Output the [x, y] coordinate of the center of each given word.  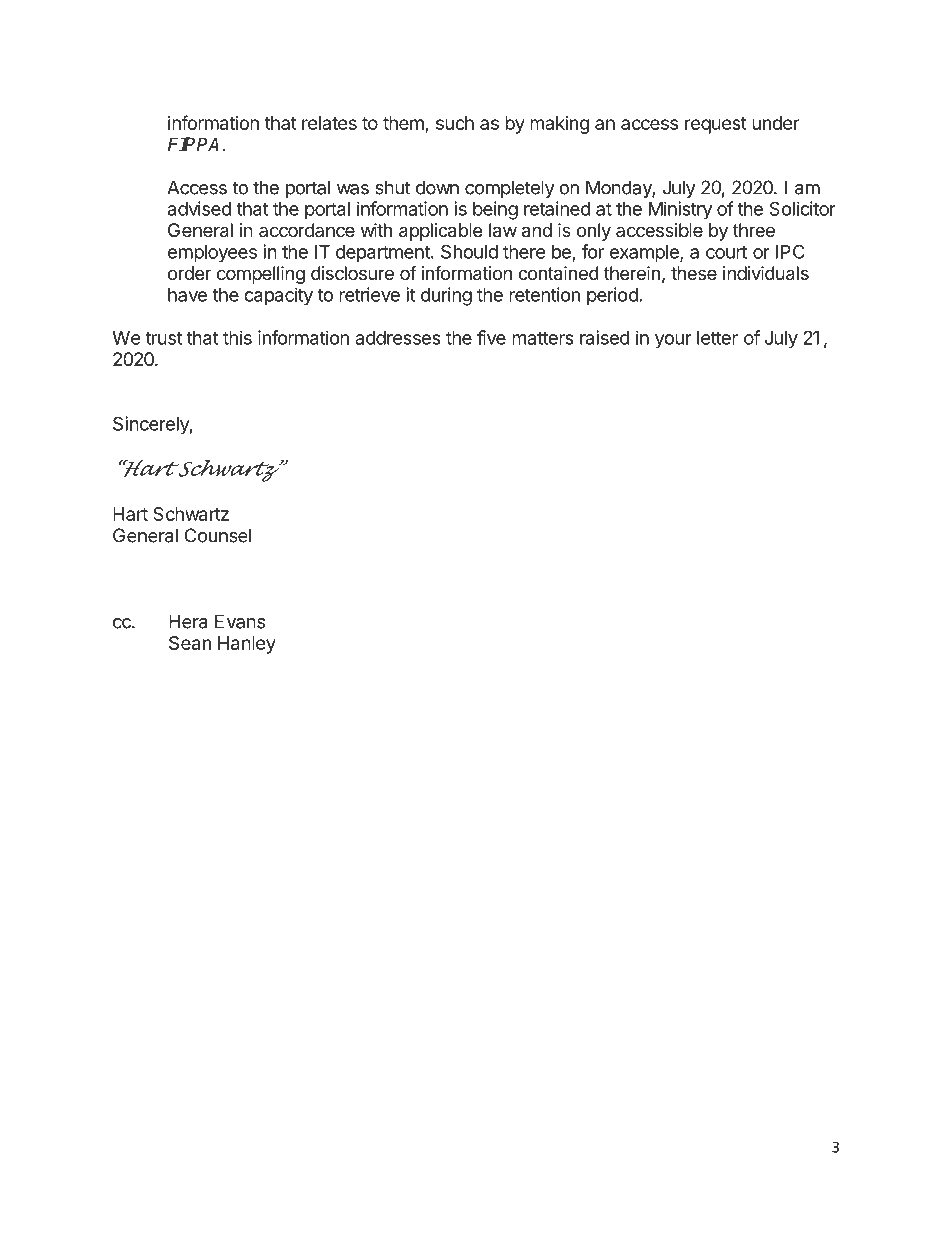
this [237, 337]
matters [543, 338]
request [716, 125]
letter [717, 338]
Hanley [247, 645]
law [503, 230]
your [673, 341]
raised [605, 337]
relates [329, 123]
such [455, 123]
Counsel [218, 535]
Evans [240, 621]
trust [163, 338]
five [491, 337]
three [754, 230]
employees [212, 254]
